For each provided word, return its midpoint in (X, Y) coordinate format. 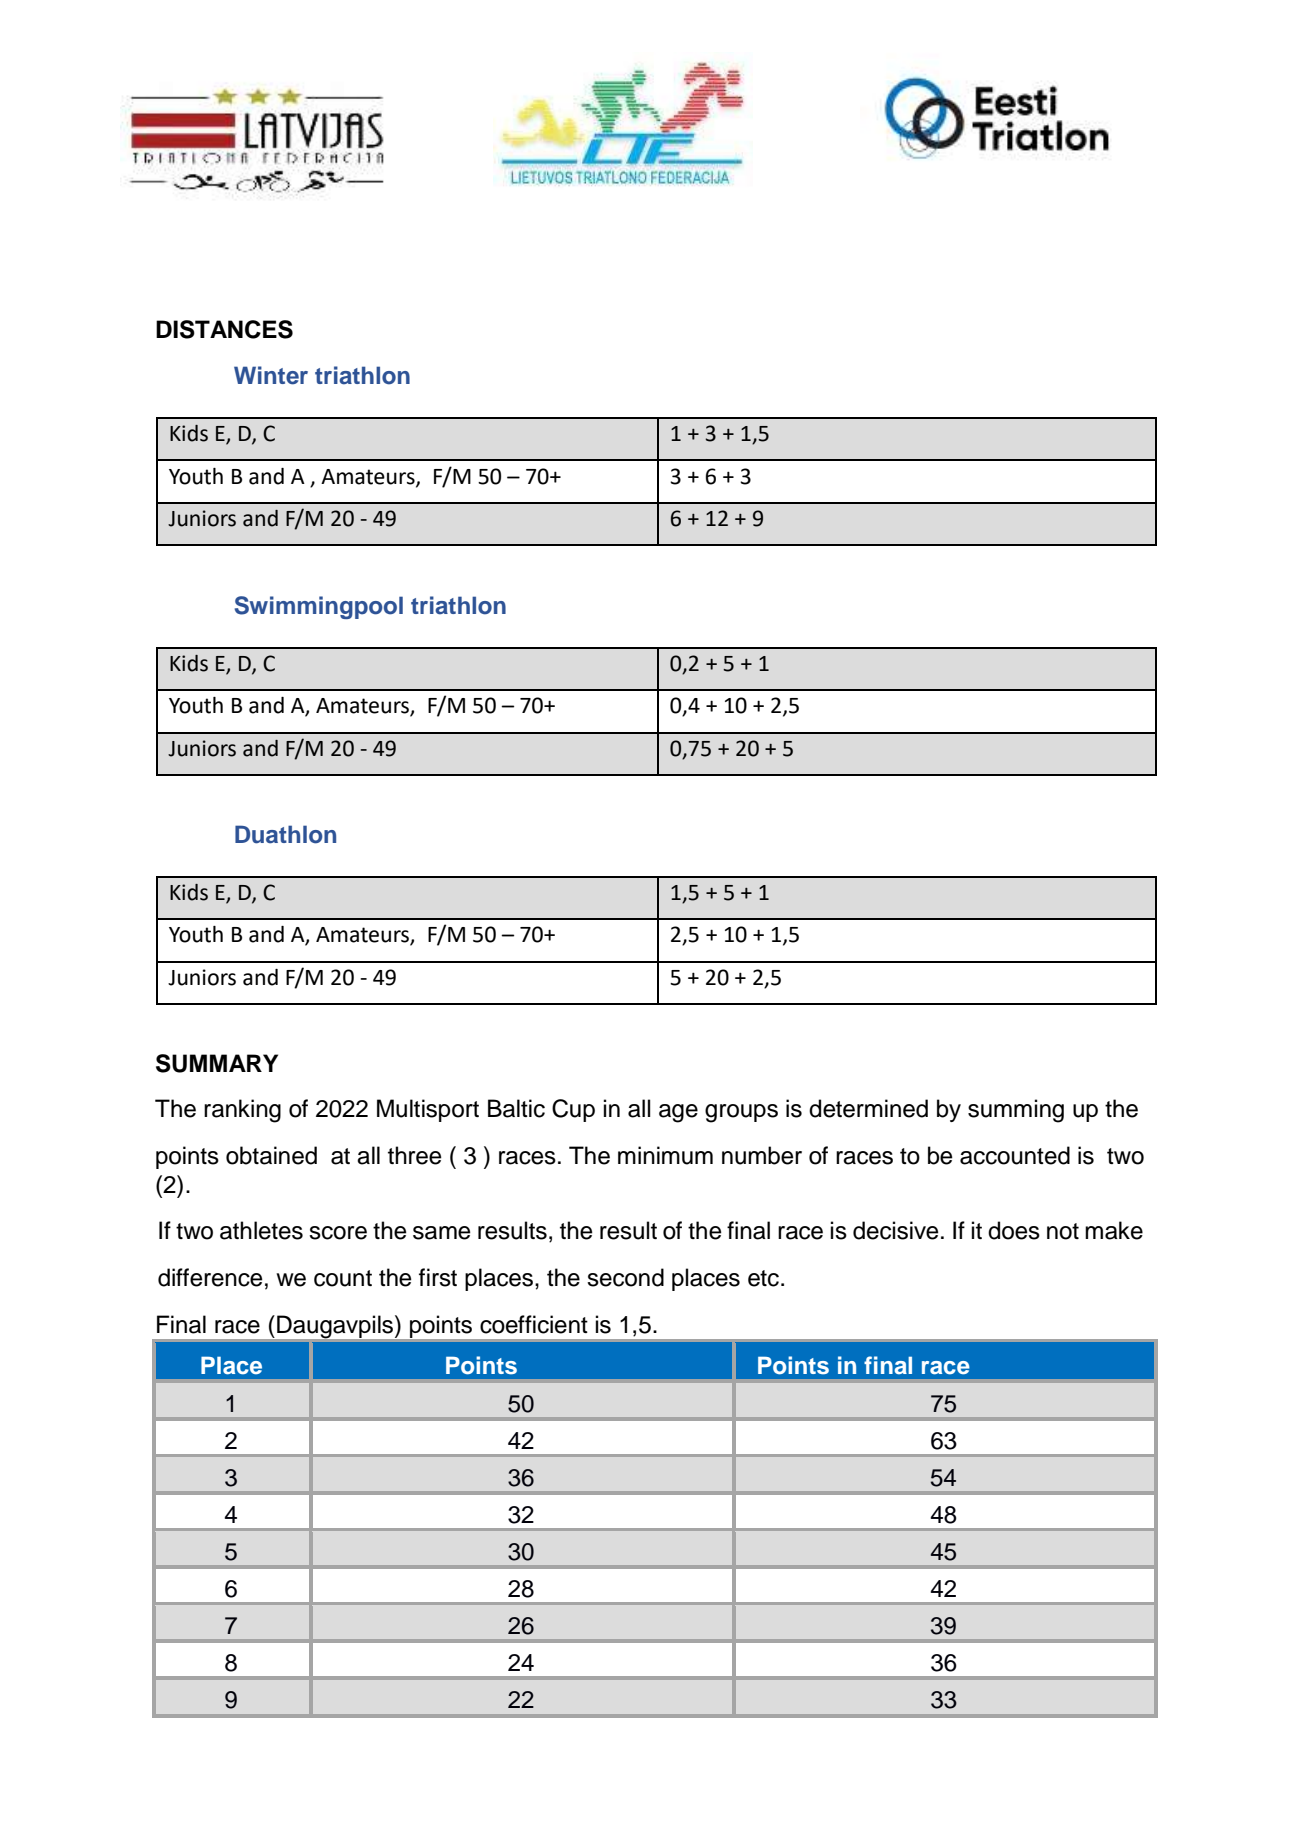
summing (1016, 1111)
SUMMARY (217, 1063)
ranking (242, 1111)
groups (741, 1113)
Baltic (516, 1108)
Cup (573, 1110)
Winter (271, 375)
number (762, 1155)
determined (868, 1108)
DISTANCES (224, 329)
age (678, 1113)
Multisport (428, 1110)
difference (210, 1277)
